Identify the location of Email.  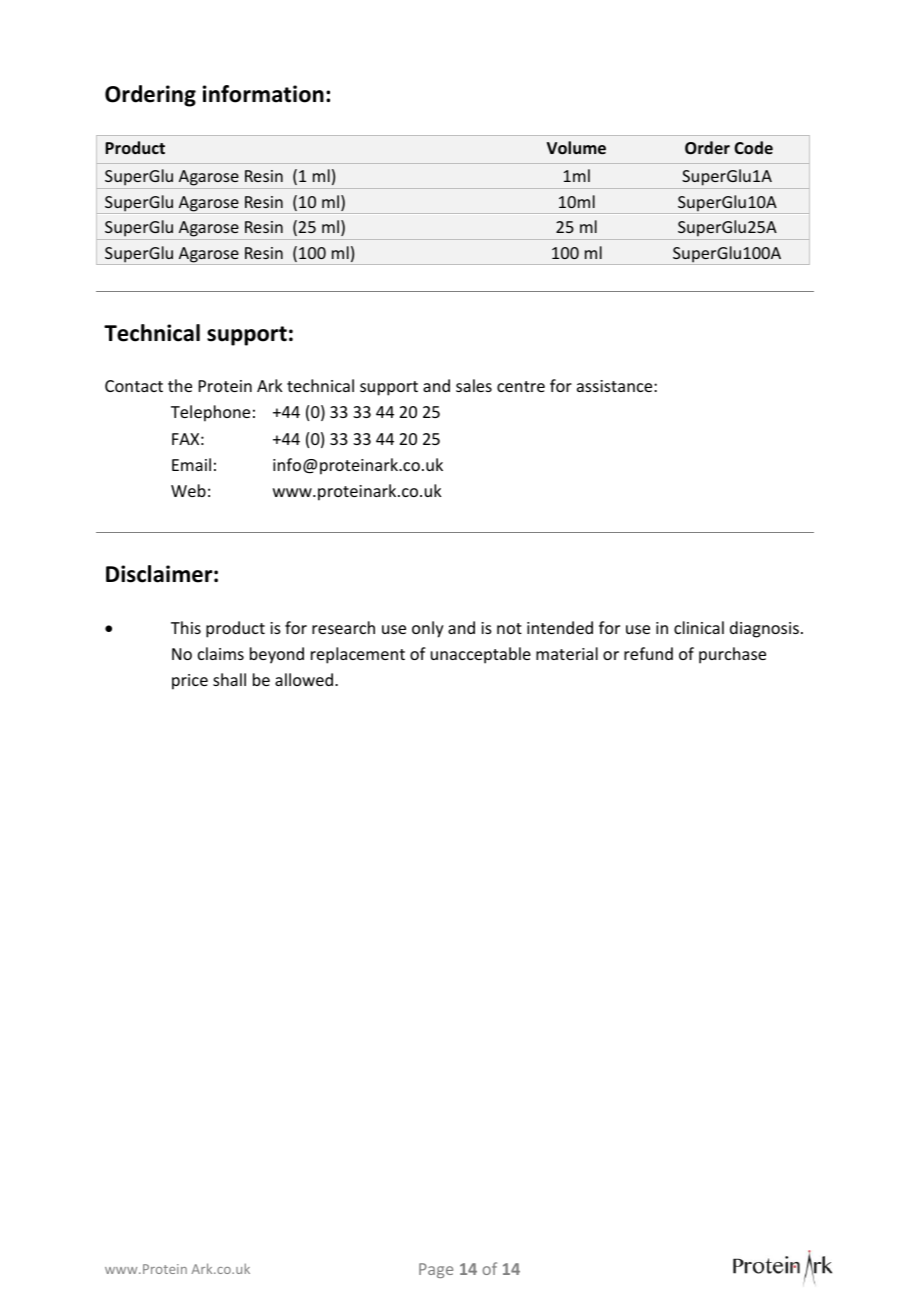
(191, 464).
